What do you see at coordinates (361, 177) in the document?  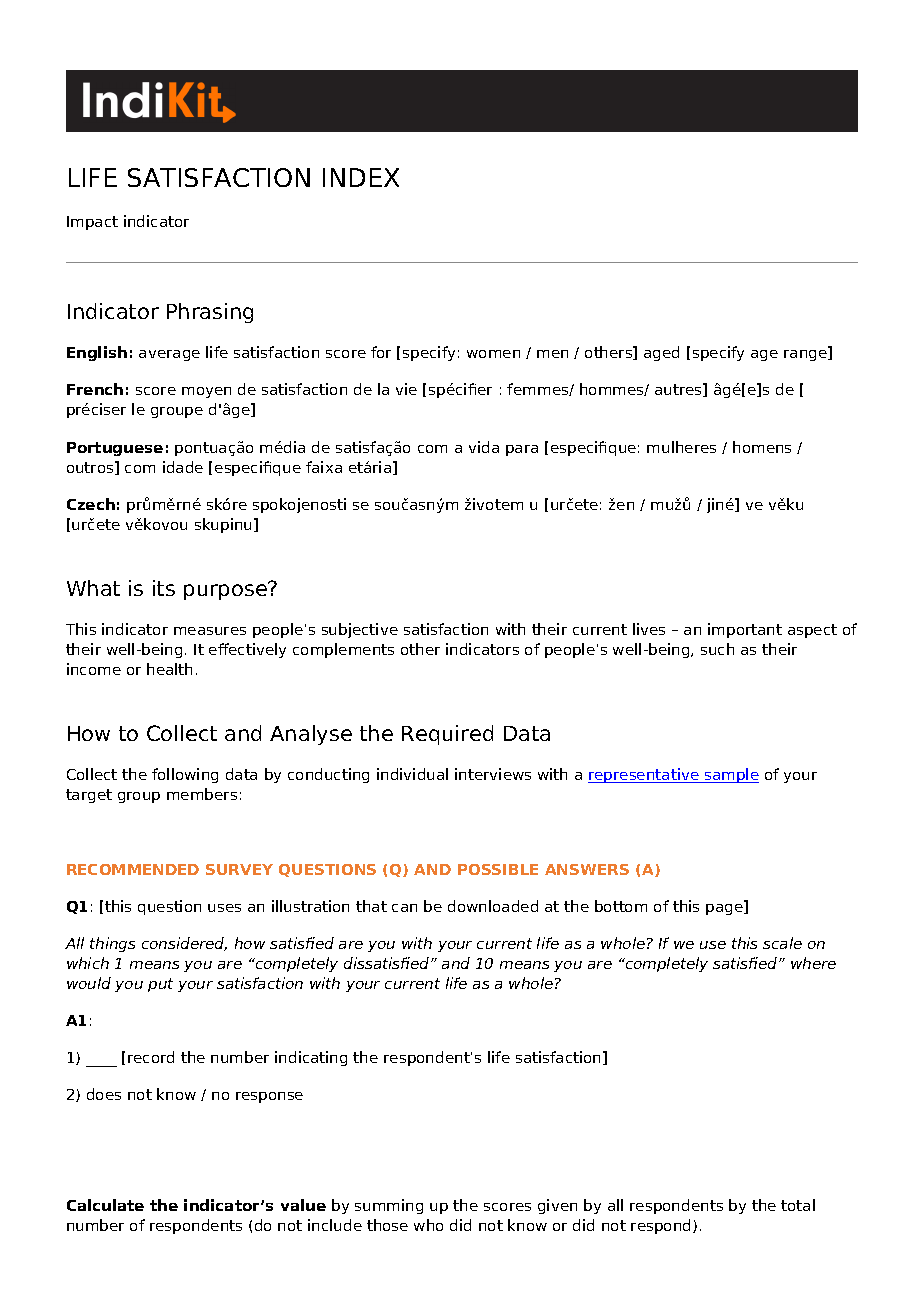 I see `INDEX` at bounding box center [361, 177].
